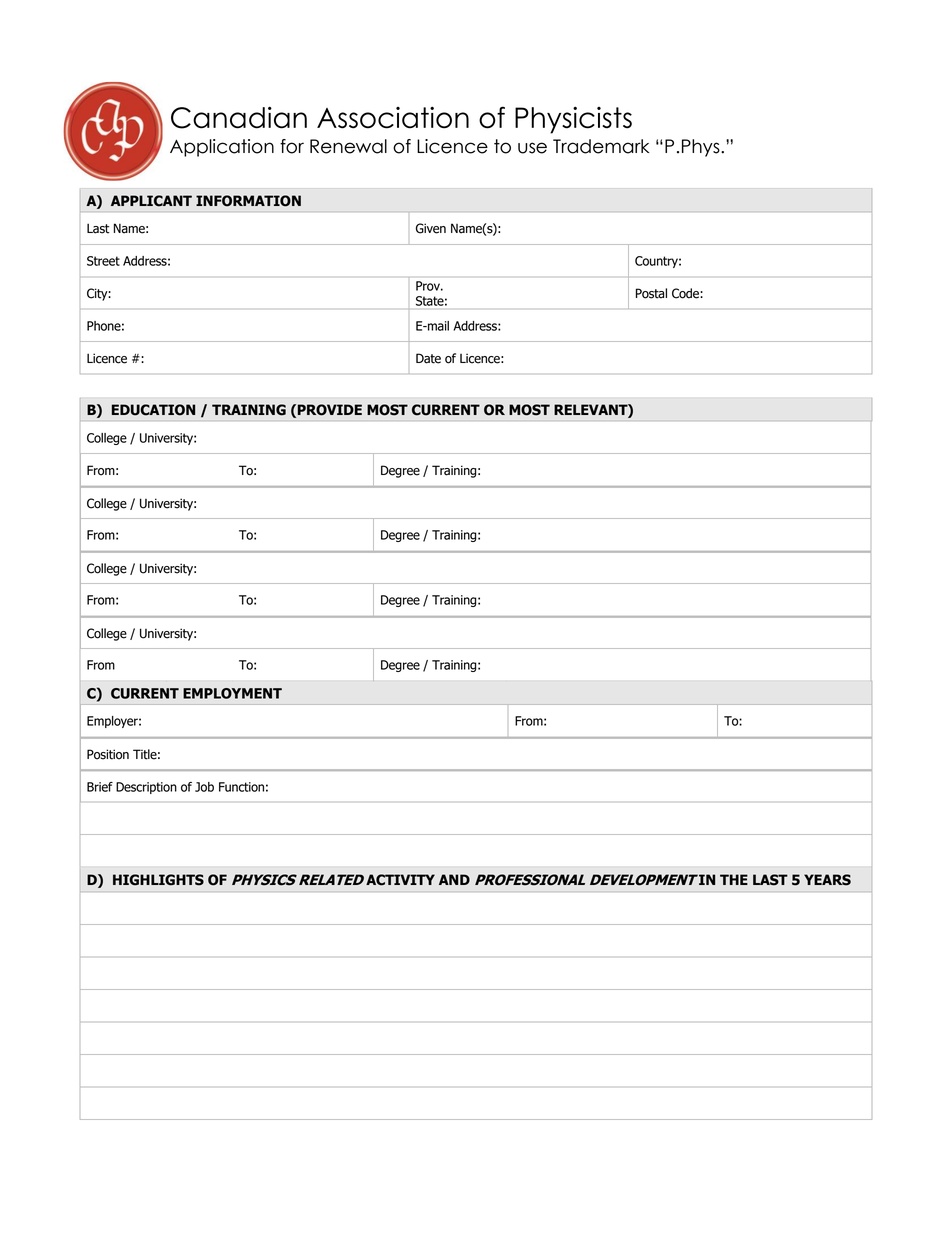  I want to click on use, so click(532, 148).
